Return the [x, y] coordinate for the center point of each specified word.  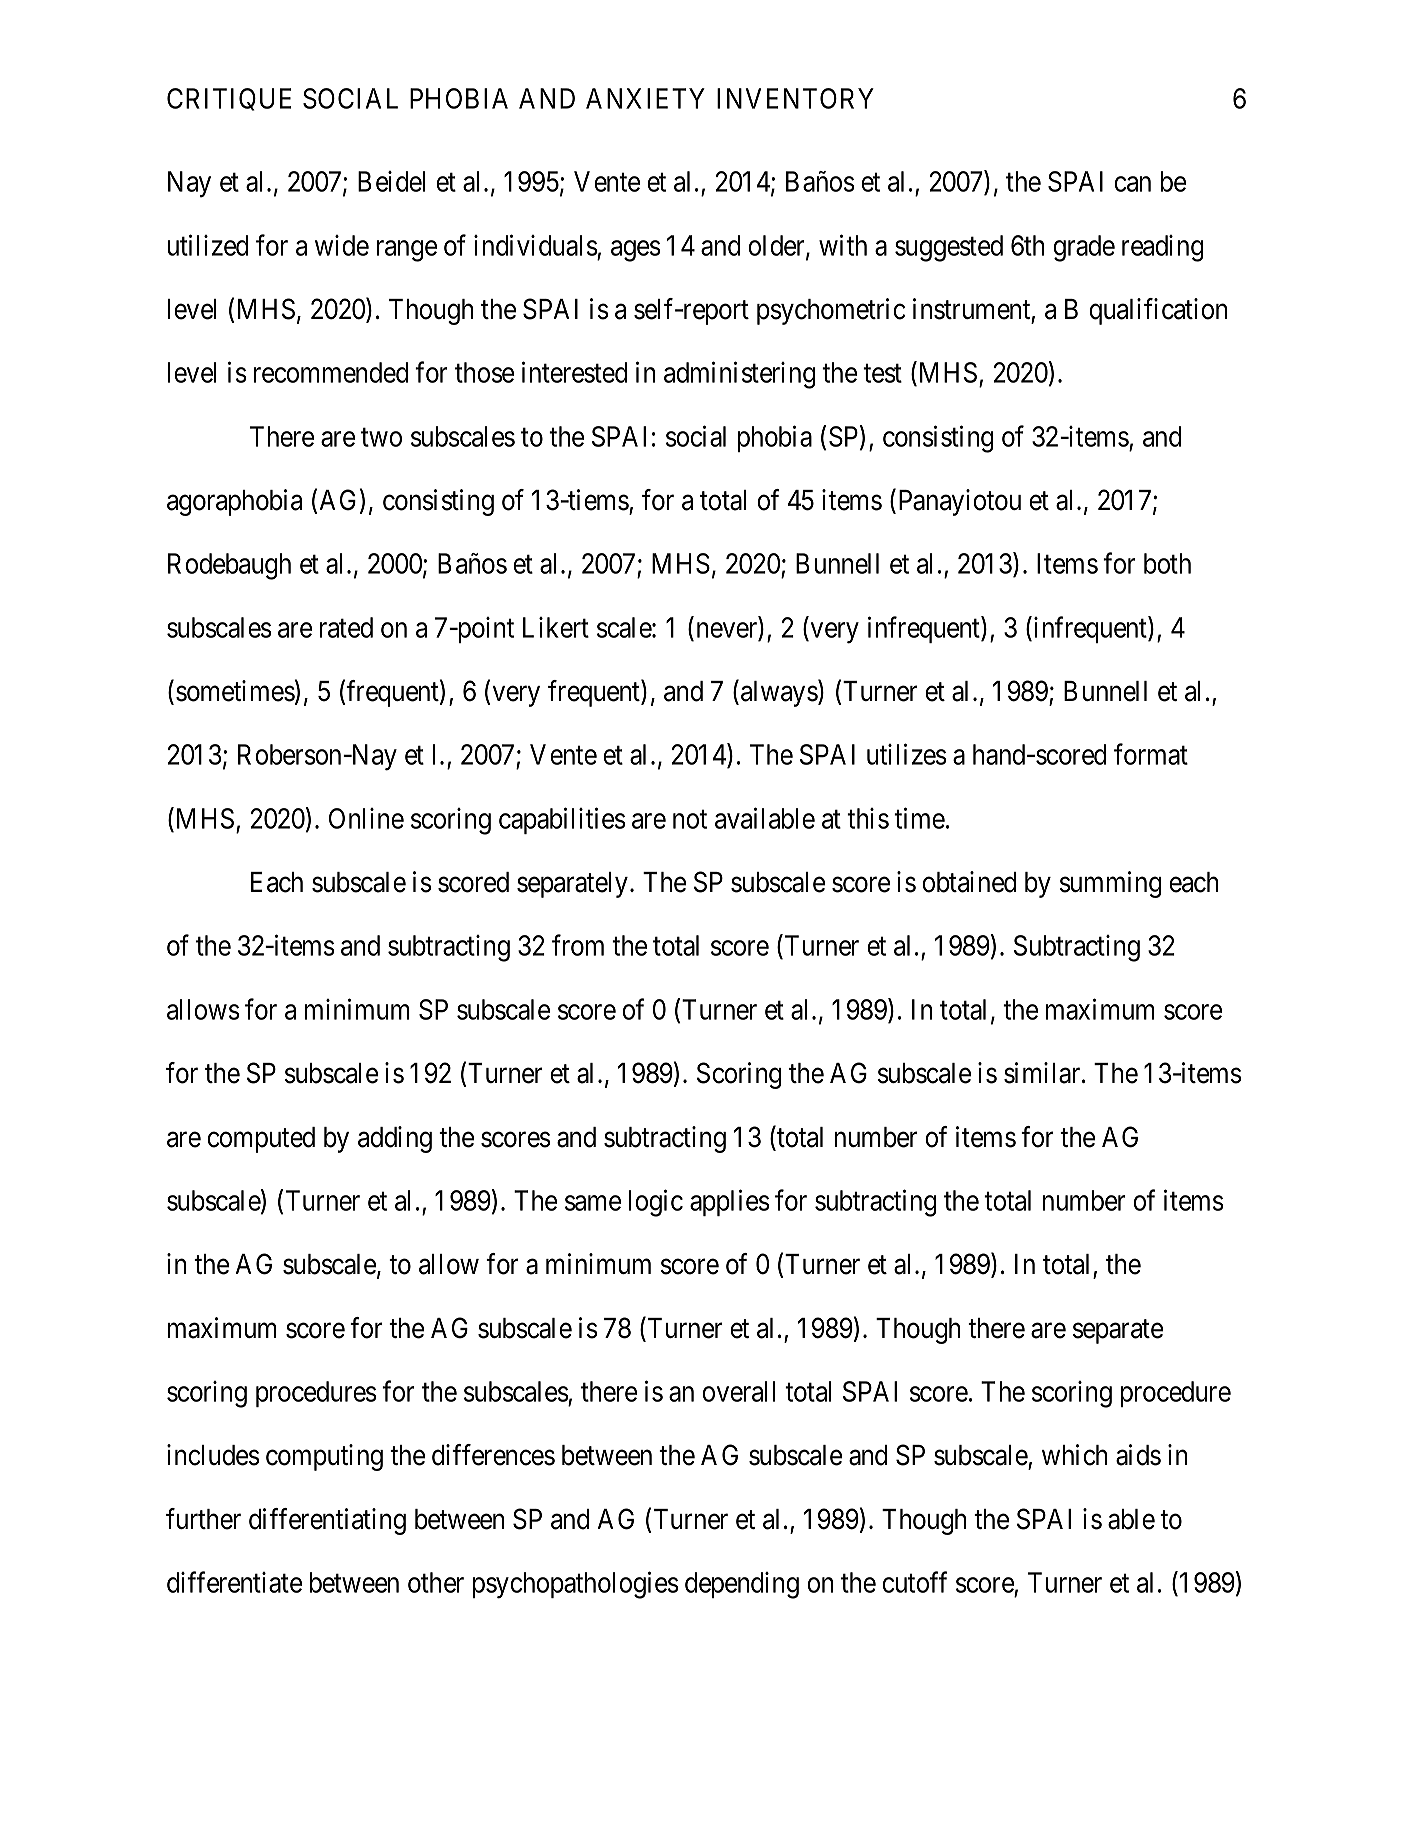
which [1074, 1455]
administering [739, 375]
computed [261, 1140]
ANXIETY [645, 98]
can [1132, 184]
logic [656, 1203]
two [381, 437]
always [779, 694]
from [578, 945]
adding [395, 1139]
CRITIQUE [229, 99]
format [1151, 754]
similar [1043, 1073]
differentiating [327, 1521]
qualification [1158, 311]
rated [346, 627]
